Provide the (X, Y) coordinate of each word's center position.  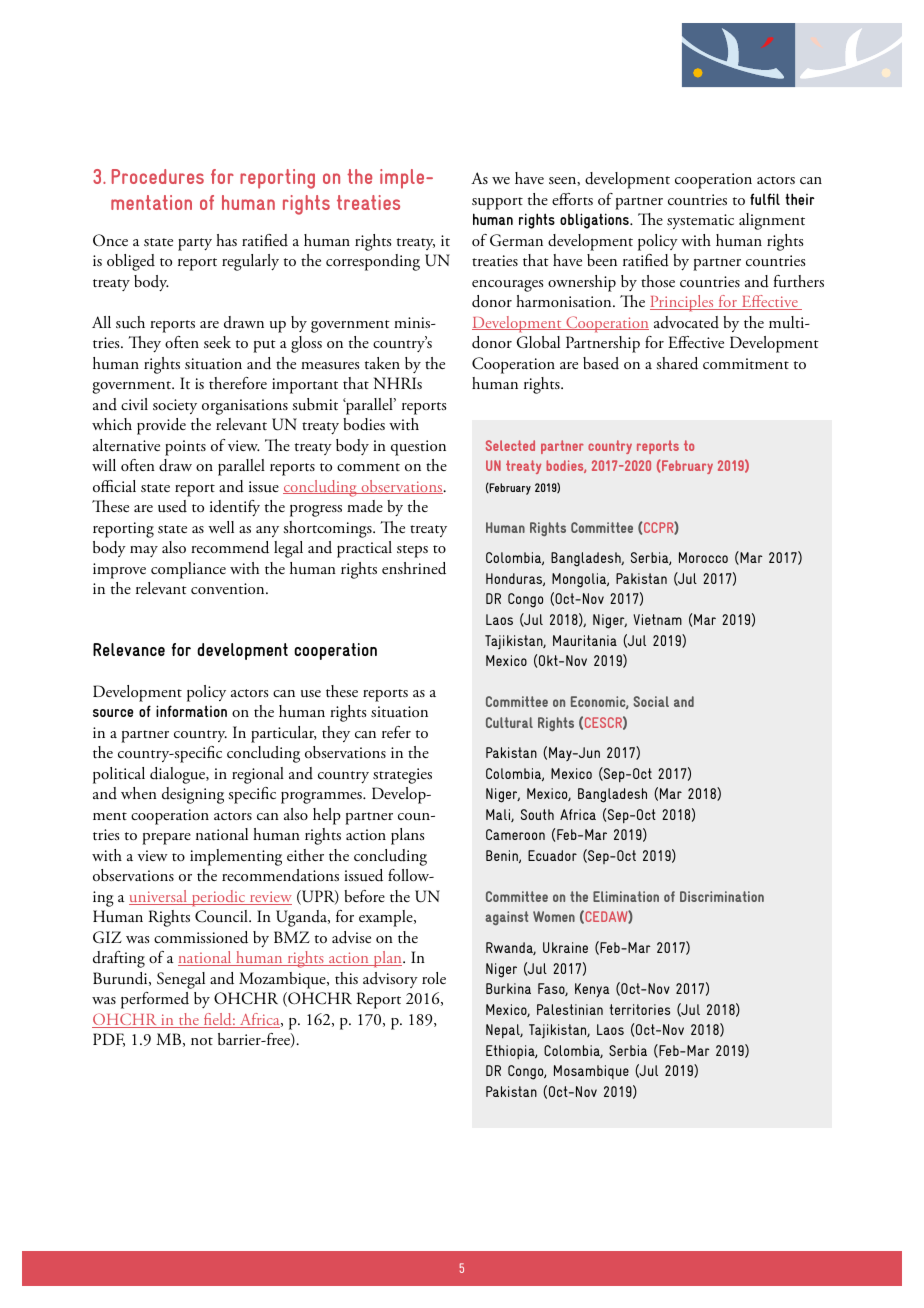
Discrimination (722, 896)
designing (193, 795)
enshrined (414, 568)
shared (677, 363)
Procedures (158, 176)
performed (155, 1000)
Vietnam (657, 619)
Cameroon (515, 834)
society (175, 406)
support (497, 203)
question (418, 448)
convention (229, 588)
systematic (700, 221)
